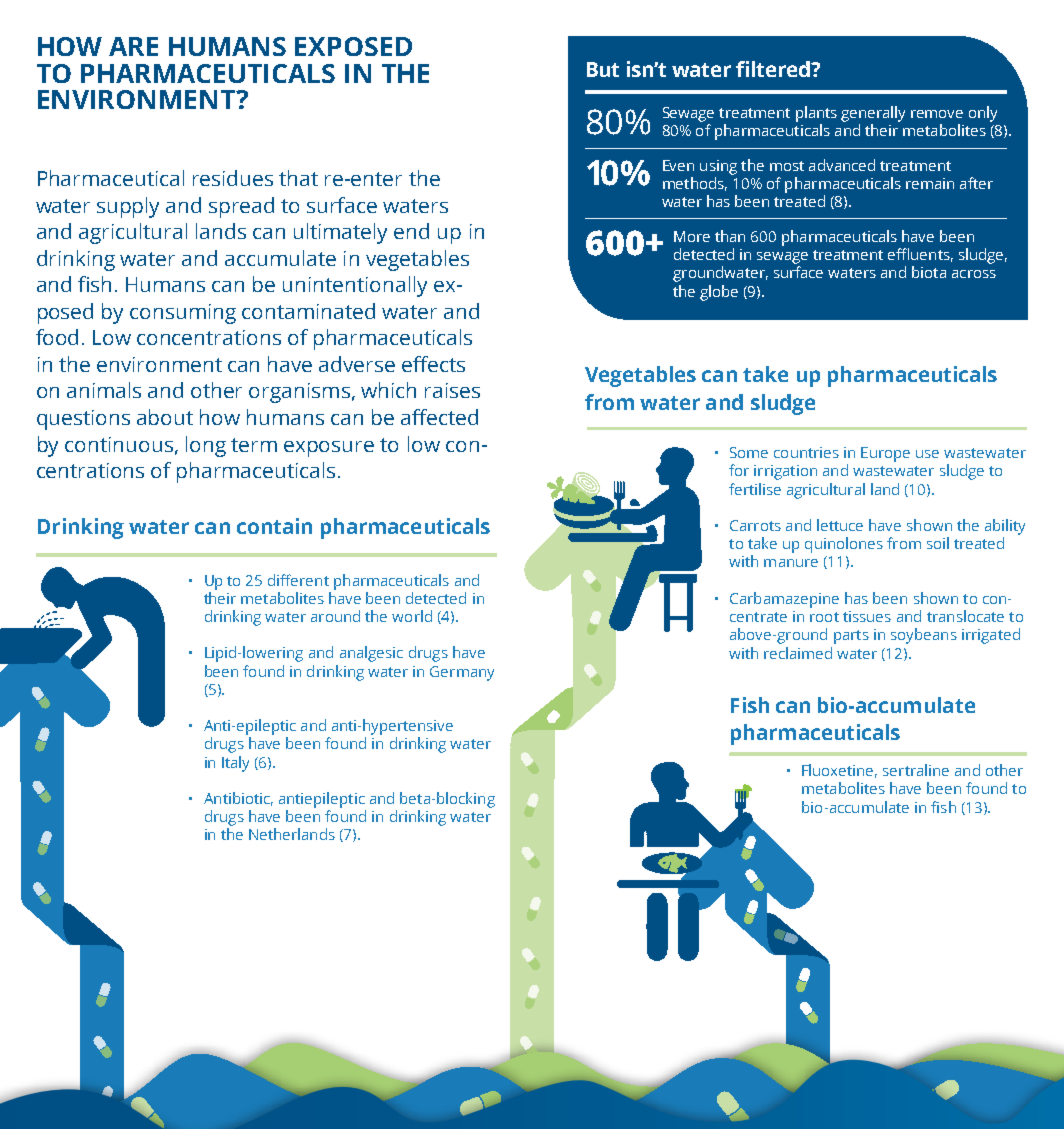  What do you see at coordinates (938, 543) in the image?
I see `soil` at bounding box center [938, 543].
